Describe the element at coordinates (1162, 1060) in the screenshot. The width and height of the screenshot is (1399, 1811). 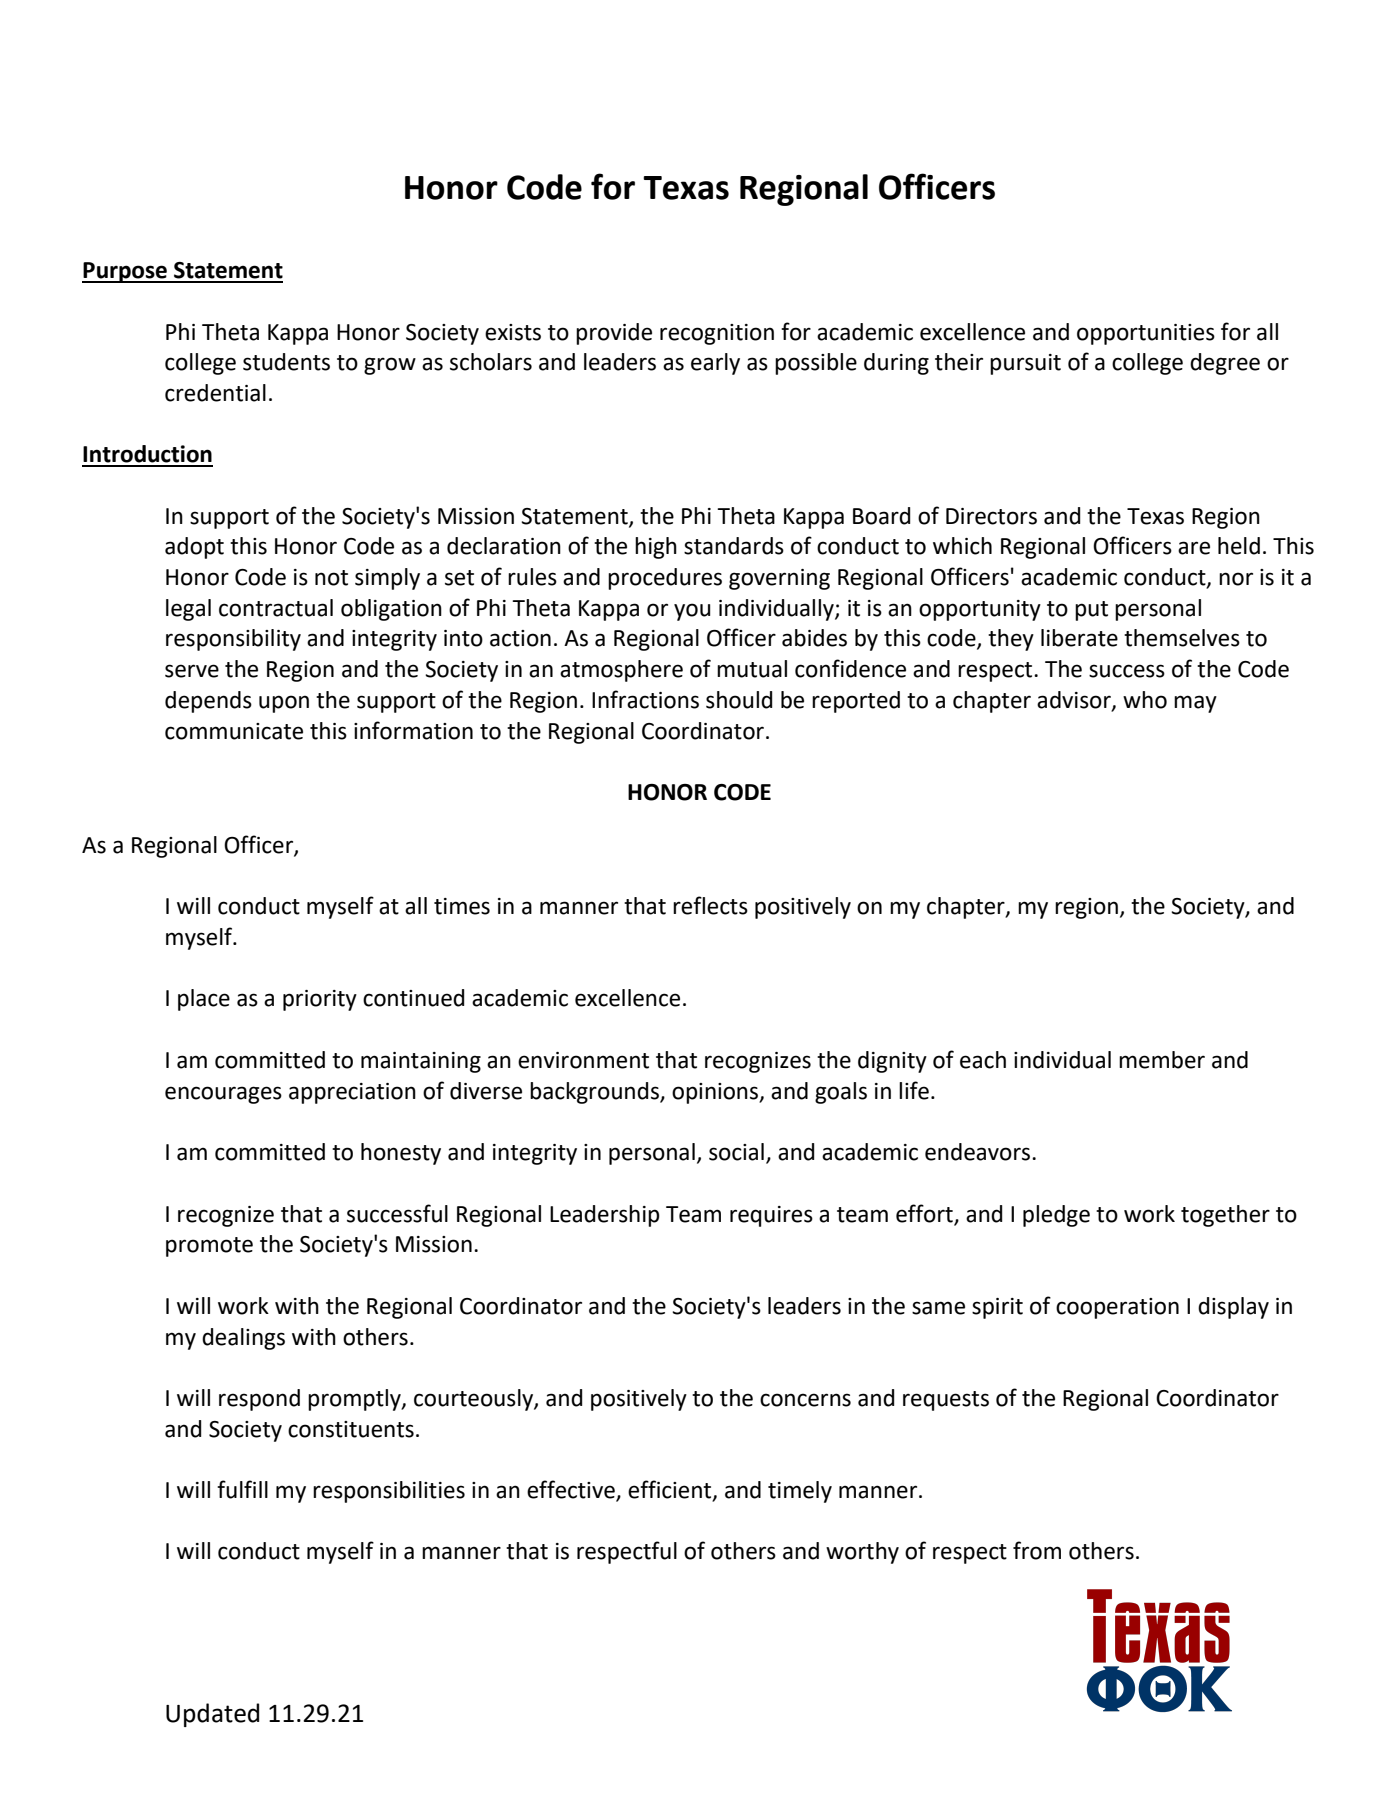
I see `member` at that location.
